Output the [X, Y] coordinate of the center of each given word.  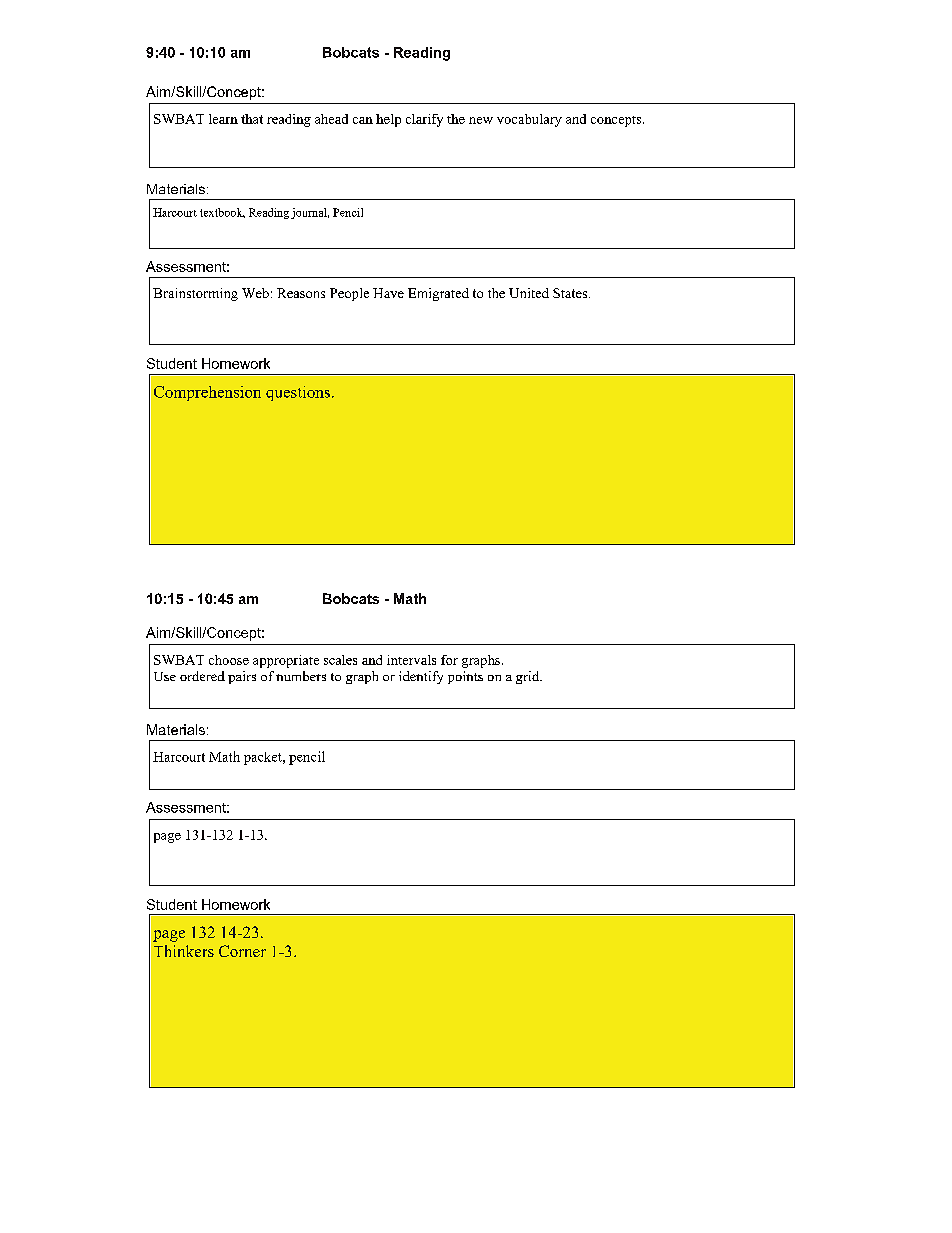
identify [421, 677]
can [363, 120]
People [349, 294]
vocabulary [529, 120]
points [465, 677]
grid [529, 677]
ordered [202, 676]
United [529, 293]
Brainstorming [195, 294]
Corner [242, 951]
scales [340, 660]
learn [223, 119]
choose [229, 660]
